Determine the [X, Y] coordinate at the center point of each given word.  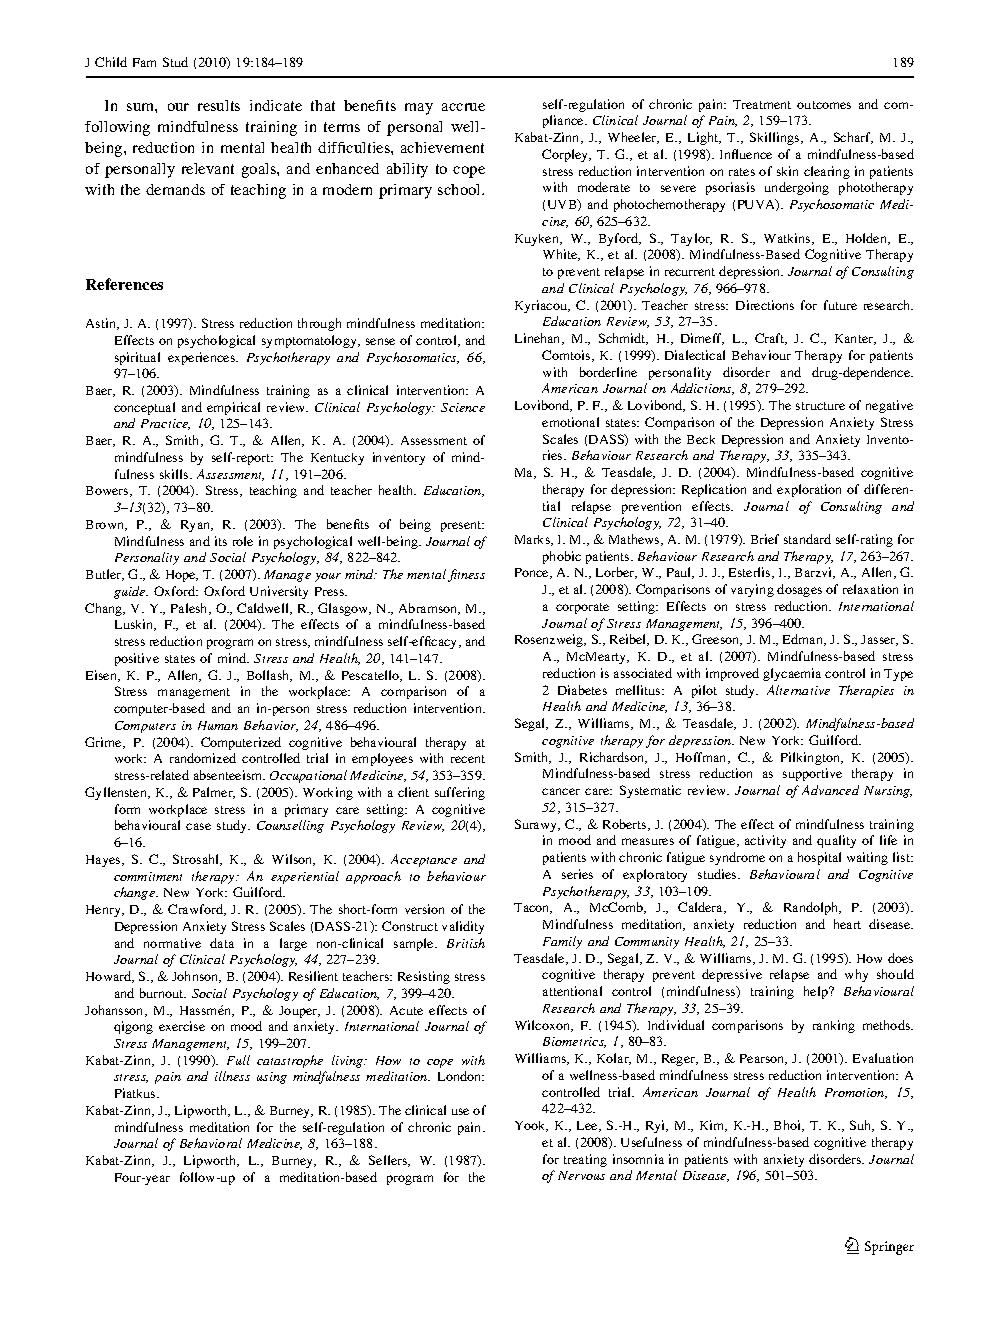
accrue [463, 107]
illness [232, 1076]
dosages [799, 590]
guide [131, 592]
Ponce [533, 573]
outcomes [824, 105]
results [219, 105]
